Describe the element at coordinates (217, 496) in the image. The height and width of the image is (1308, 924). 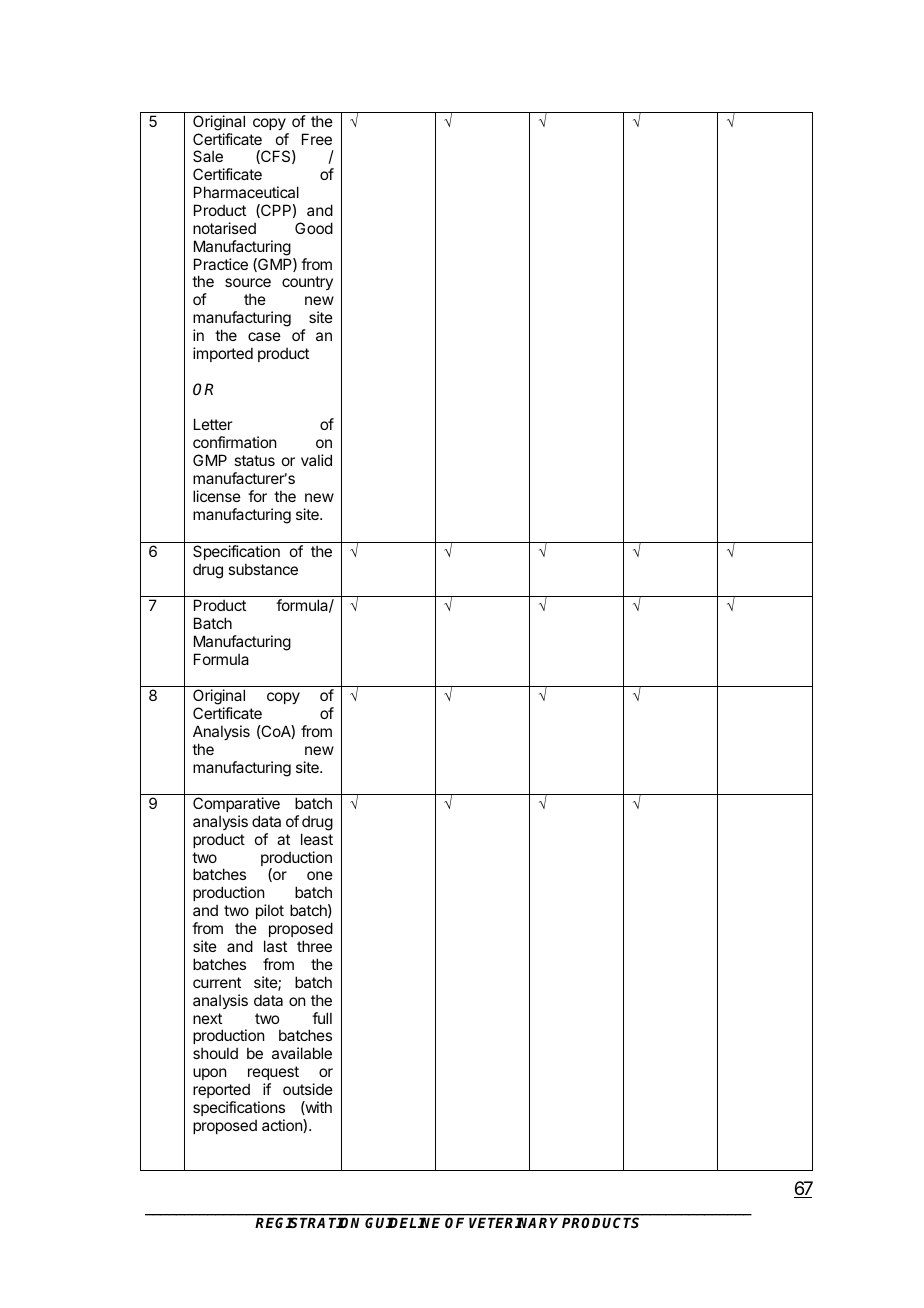
I see `license` at that location.
